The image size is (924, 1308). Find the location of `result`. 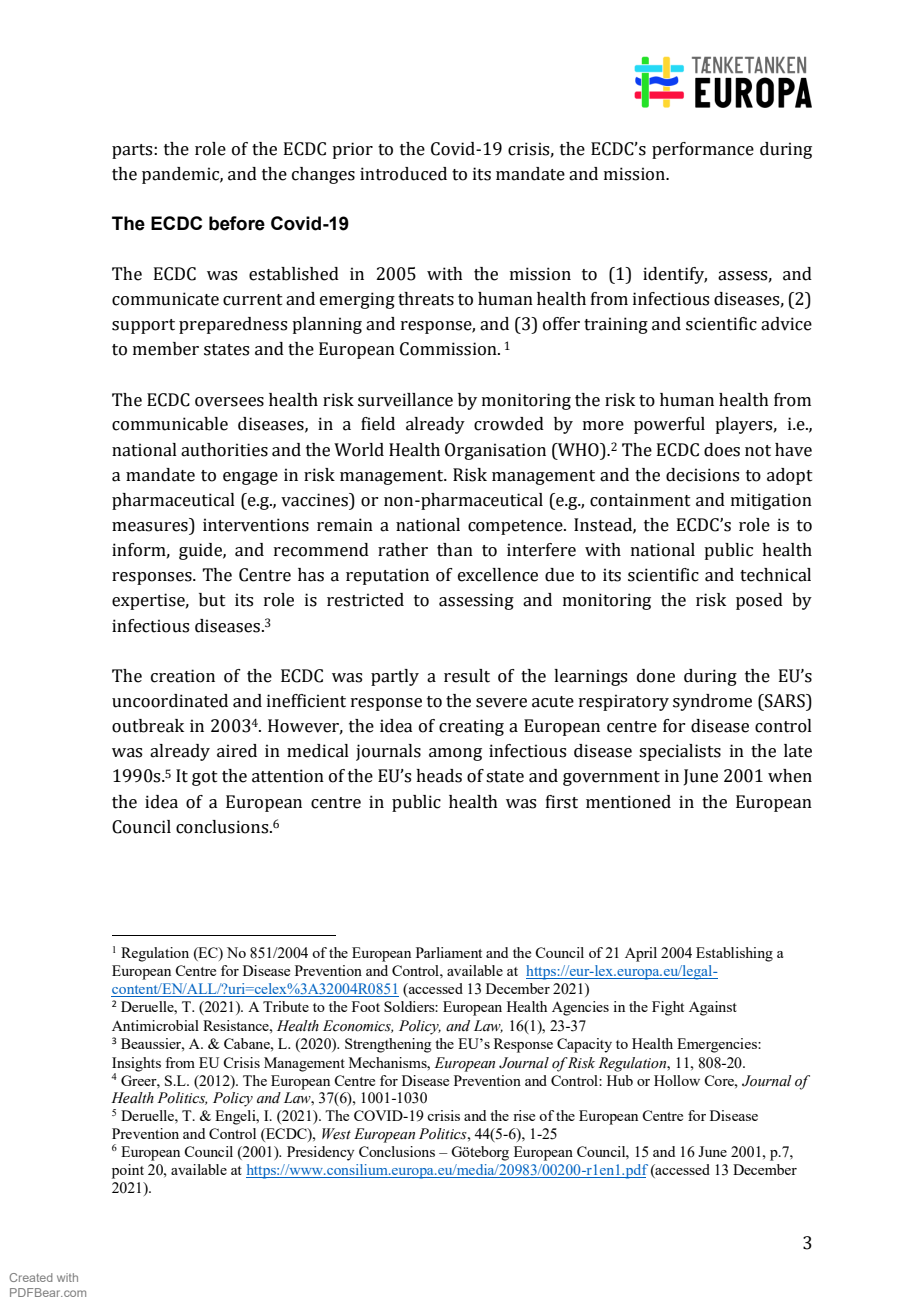

result is located at coordinates (467, 676).
